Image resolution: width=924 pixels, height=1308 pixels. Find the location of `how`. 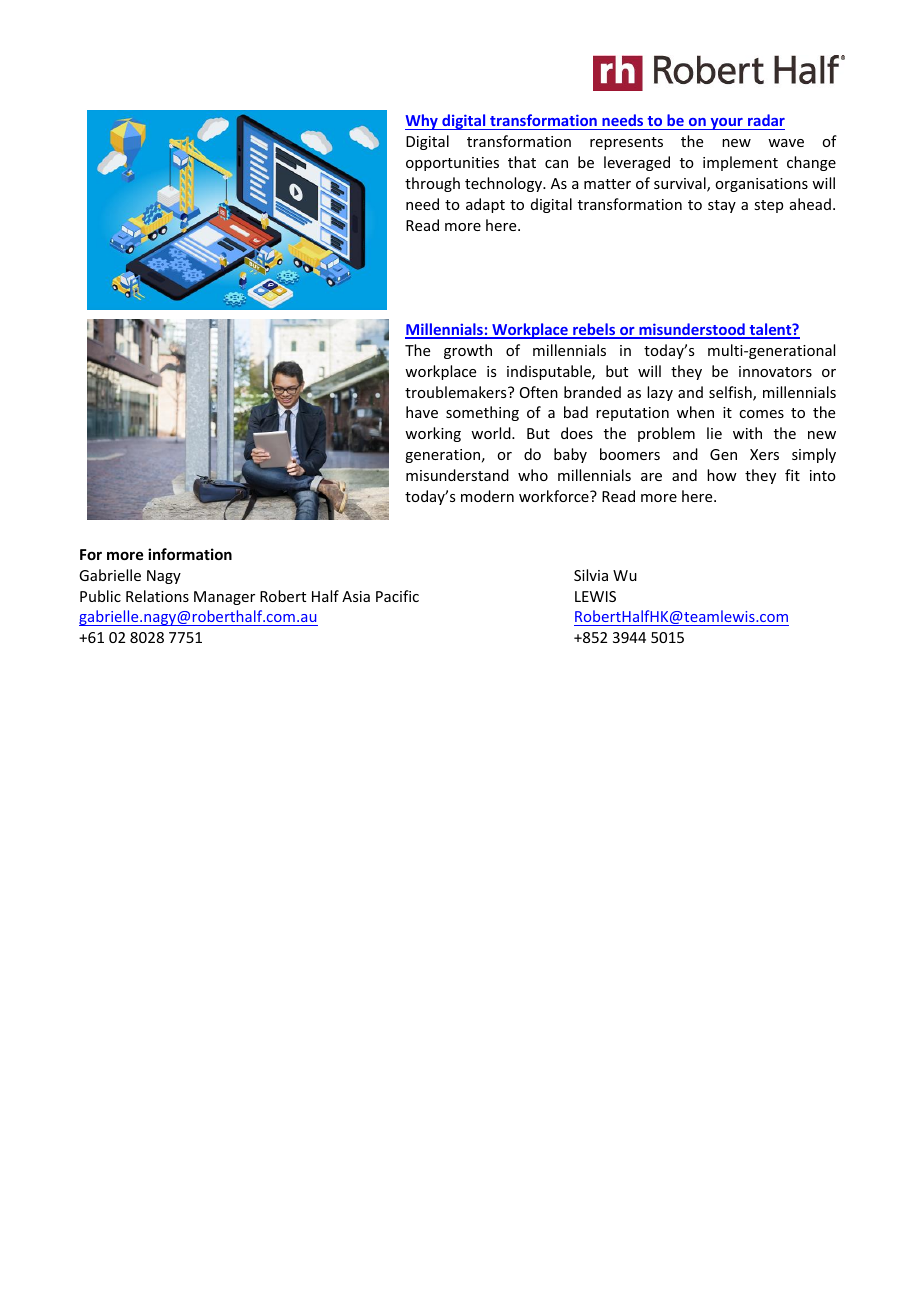

how is located at coordinates (722, 475).
